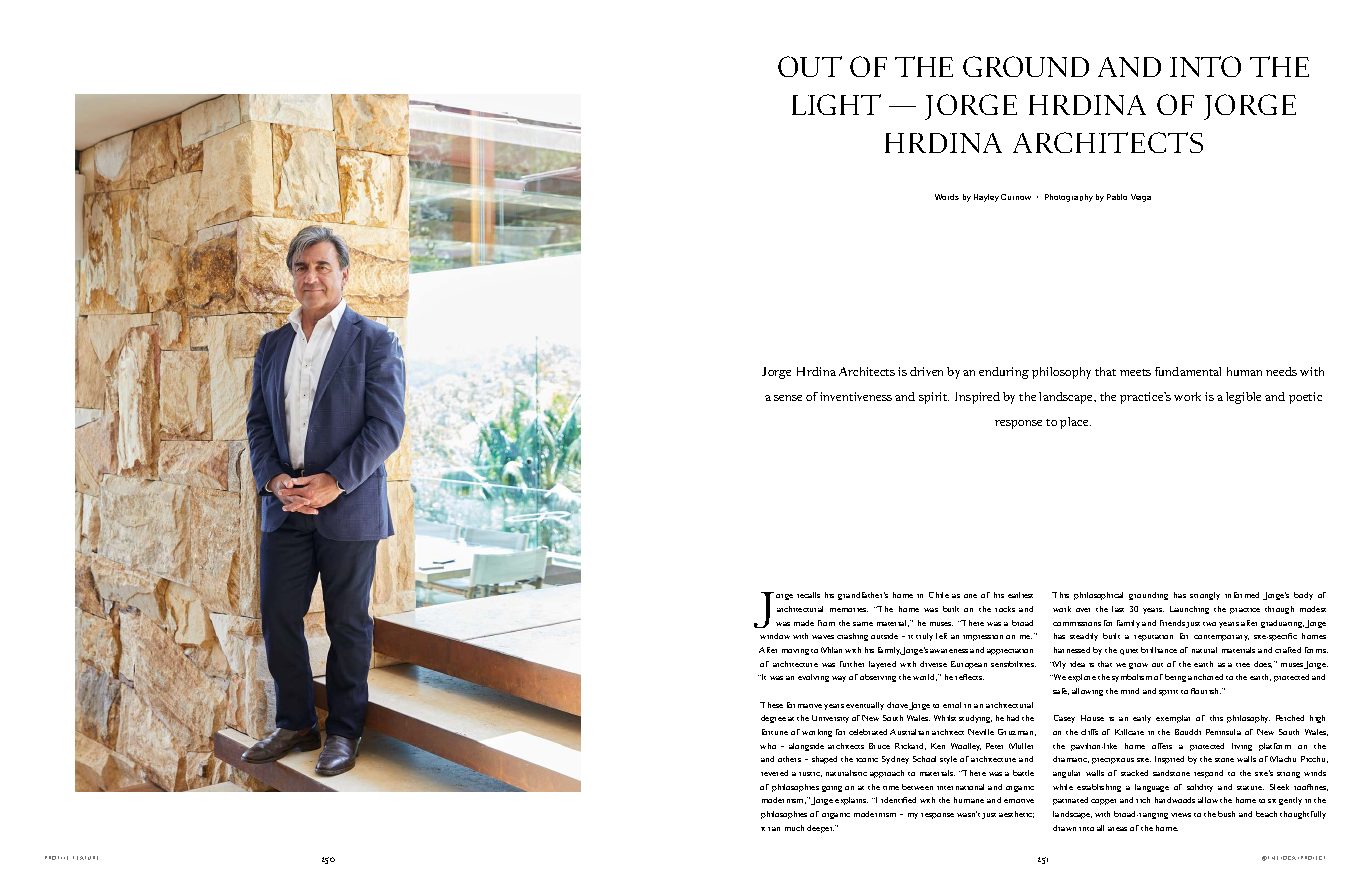 The height and width of the image is (886, 1372). What do you see at coordinates (794, 828) in the image?
I see `much` at bounding box center [794, 828].
